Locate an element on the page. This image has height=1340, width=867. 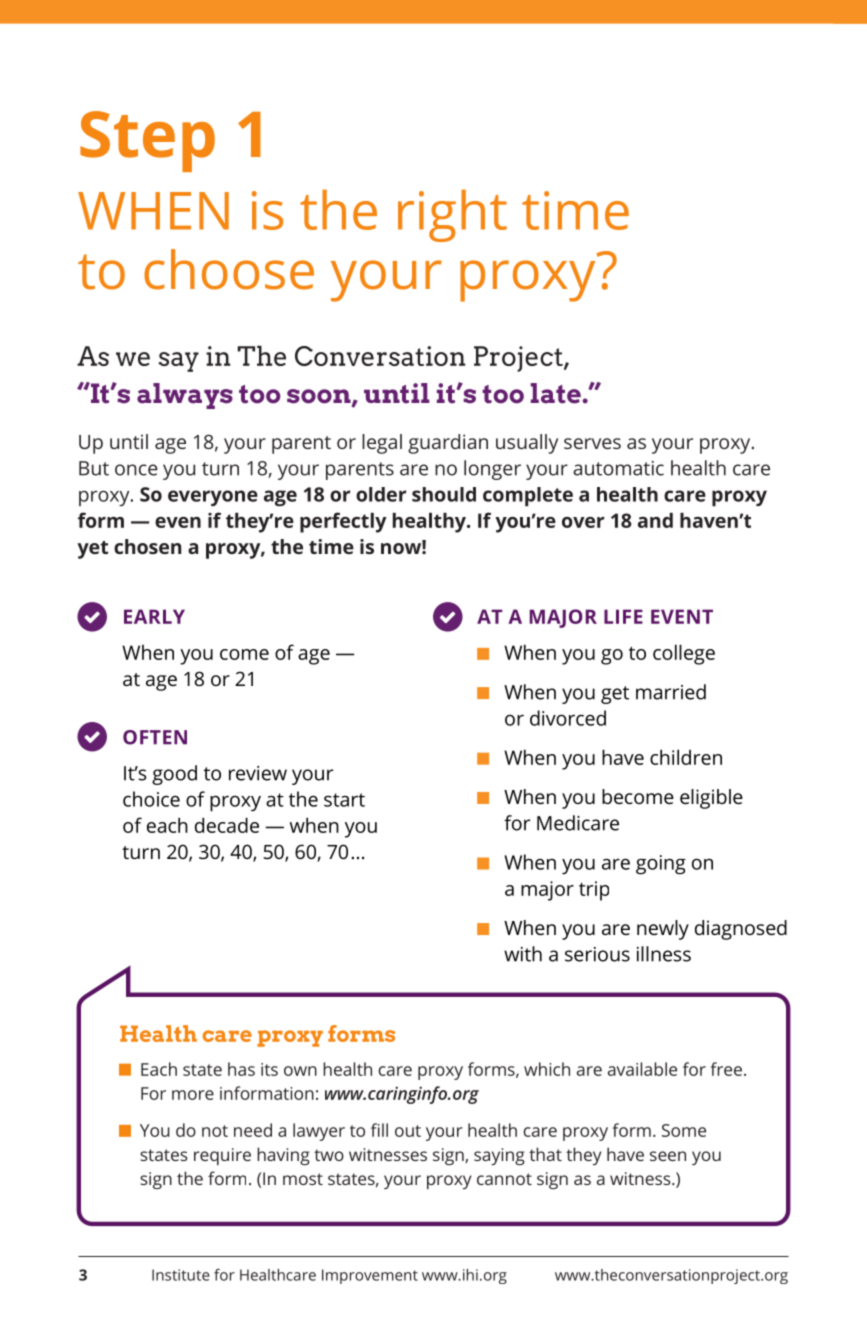
right is located at coordinates (452, 215).
